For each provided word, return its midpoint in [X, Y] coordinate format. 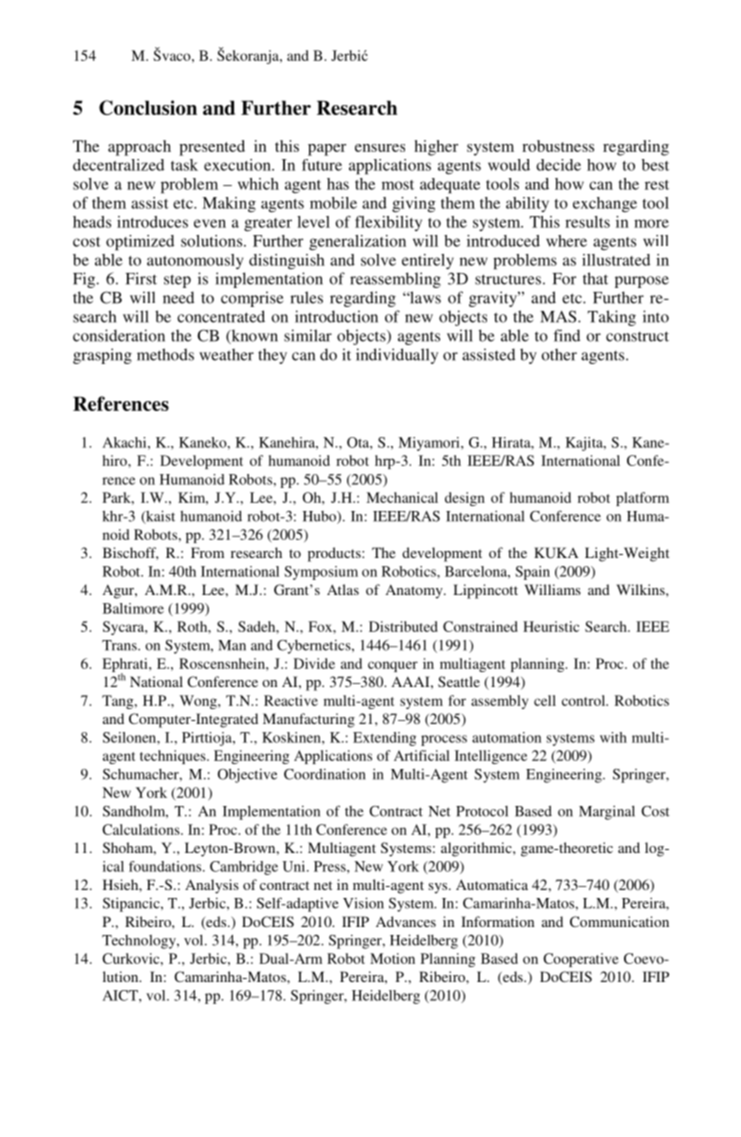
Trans [120, 645]
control [585, 700]
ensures [380, 148]
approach [139, 148]
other [559, 354]
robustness [558, 146]
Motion [392, 958]
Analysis [212, 886]
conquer [393, 666]
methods [165, 354]
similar [308, 335]
